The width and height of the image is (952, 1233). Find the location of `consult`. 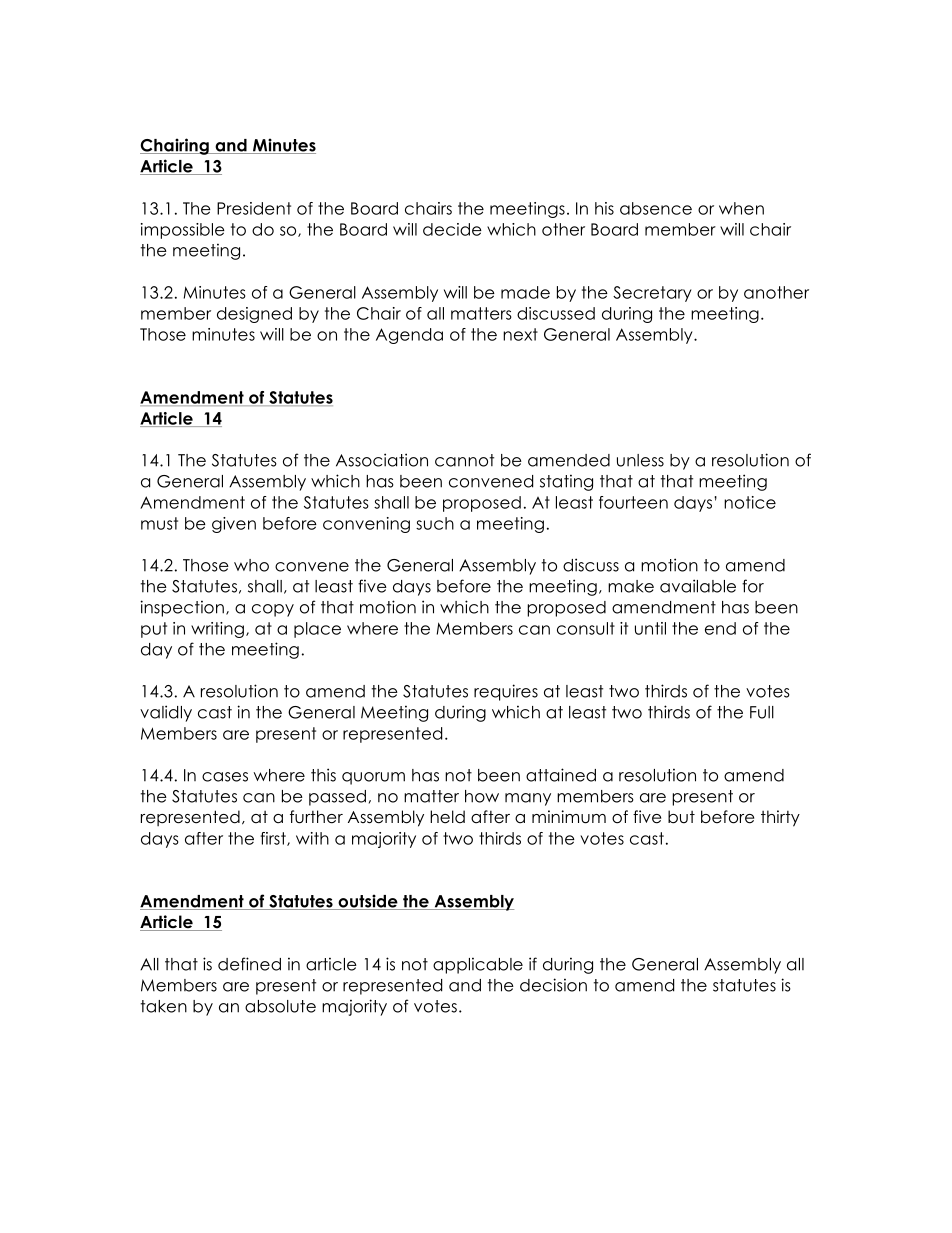

consult is located at coordinates (586, 628).
